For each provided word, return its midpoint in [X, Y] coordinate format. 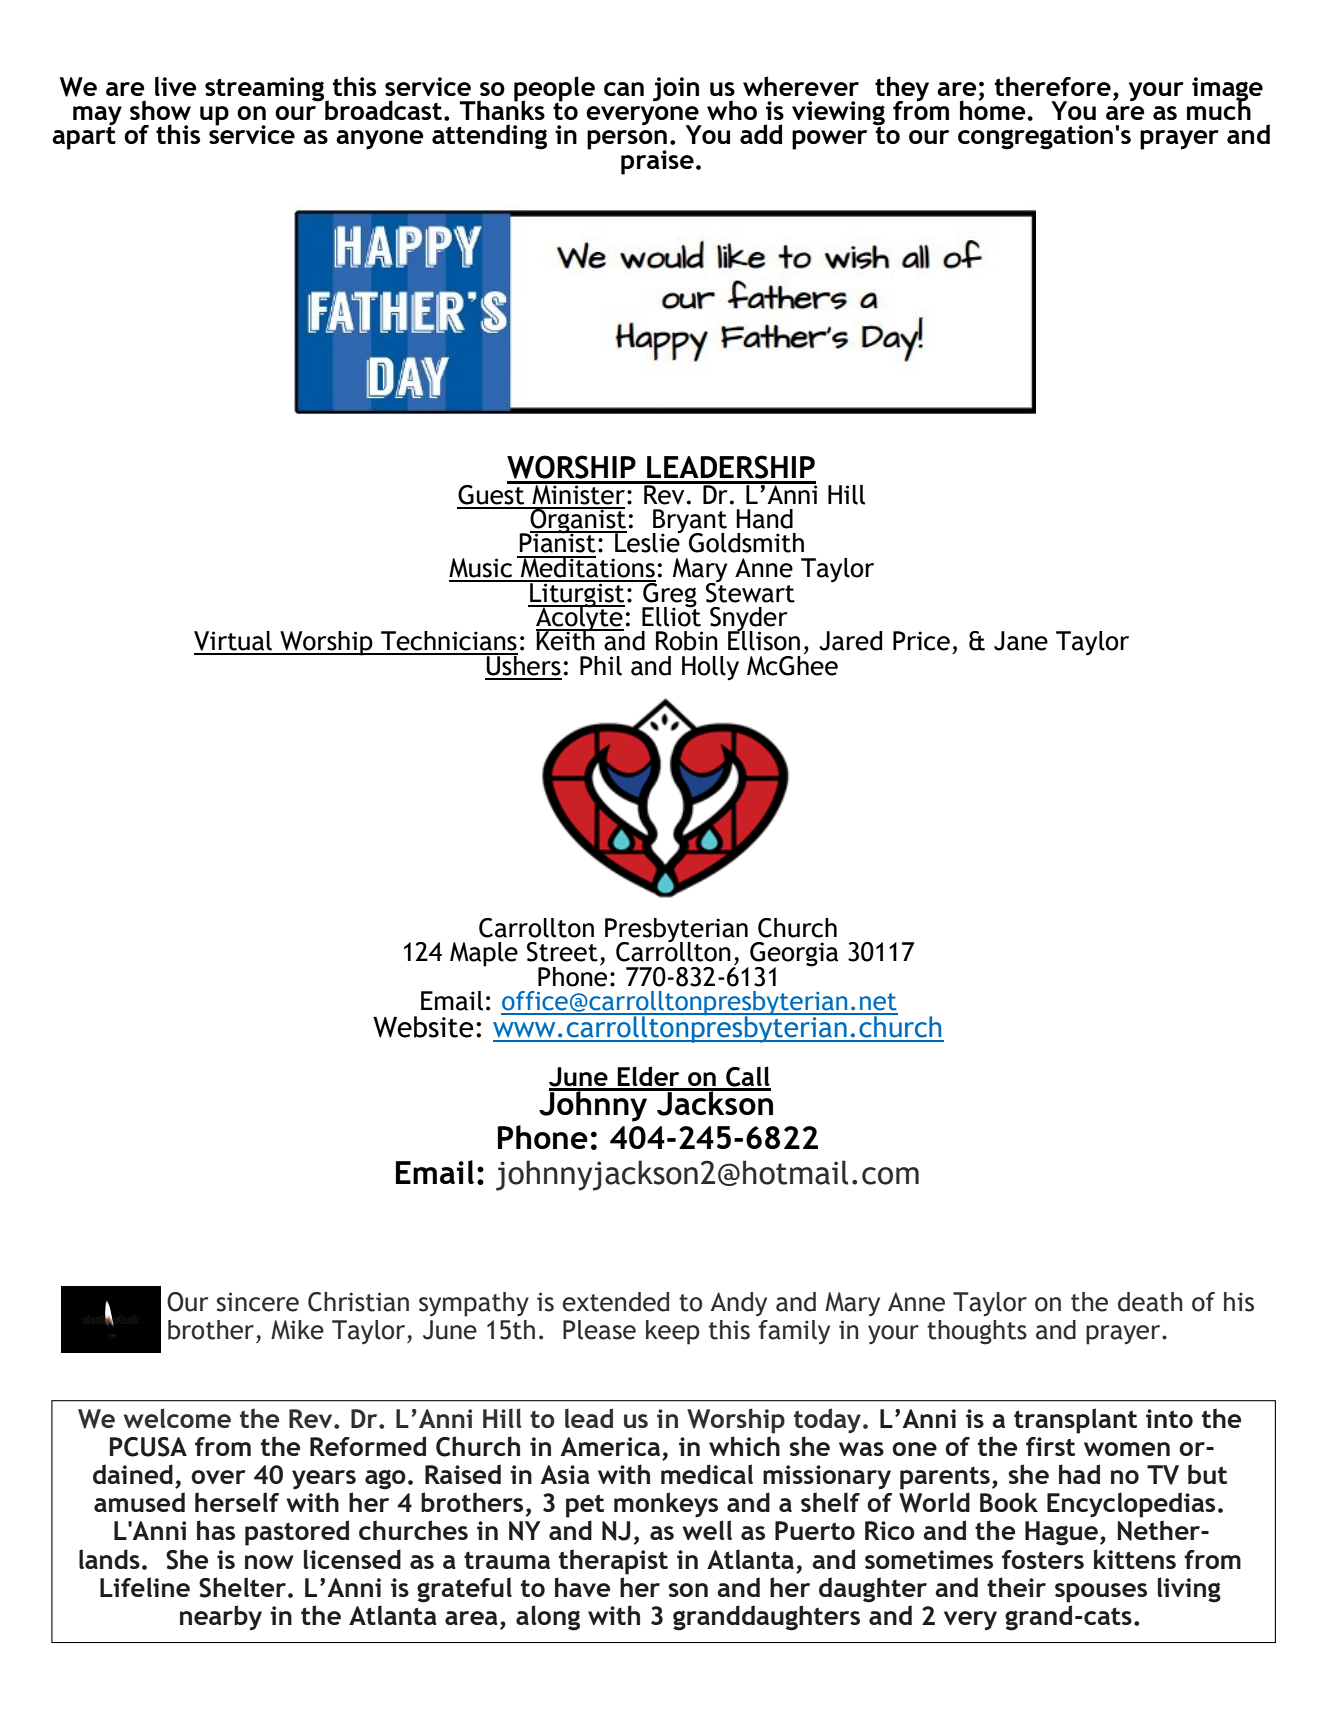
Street [562, 952]
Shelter [242, 1587]
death [1150, 1302]
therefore [1053, 86]
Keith [566, 639]
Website [423, 1027]
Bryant [689, 522]
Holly [710, 668]
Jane [1021, 641]
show [160, 110]
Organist [577, 521]
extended [615, 1302]
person [627, 141]
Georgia [793, 955]
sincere [258, 1302]
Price [921, 641]
